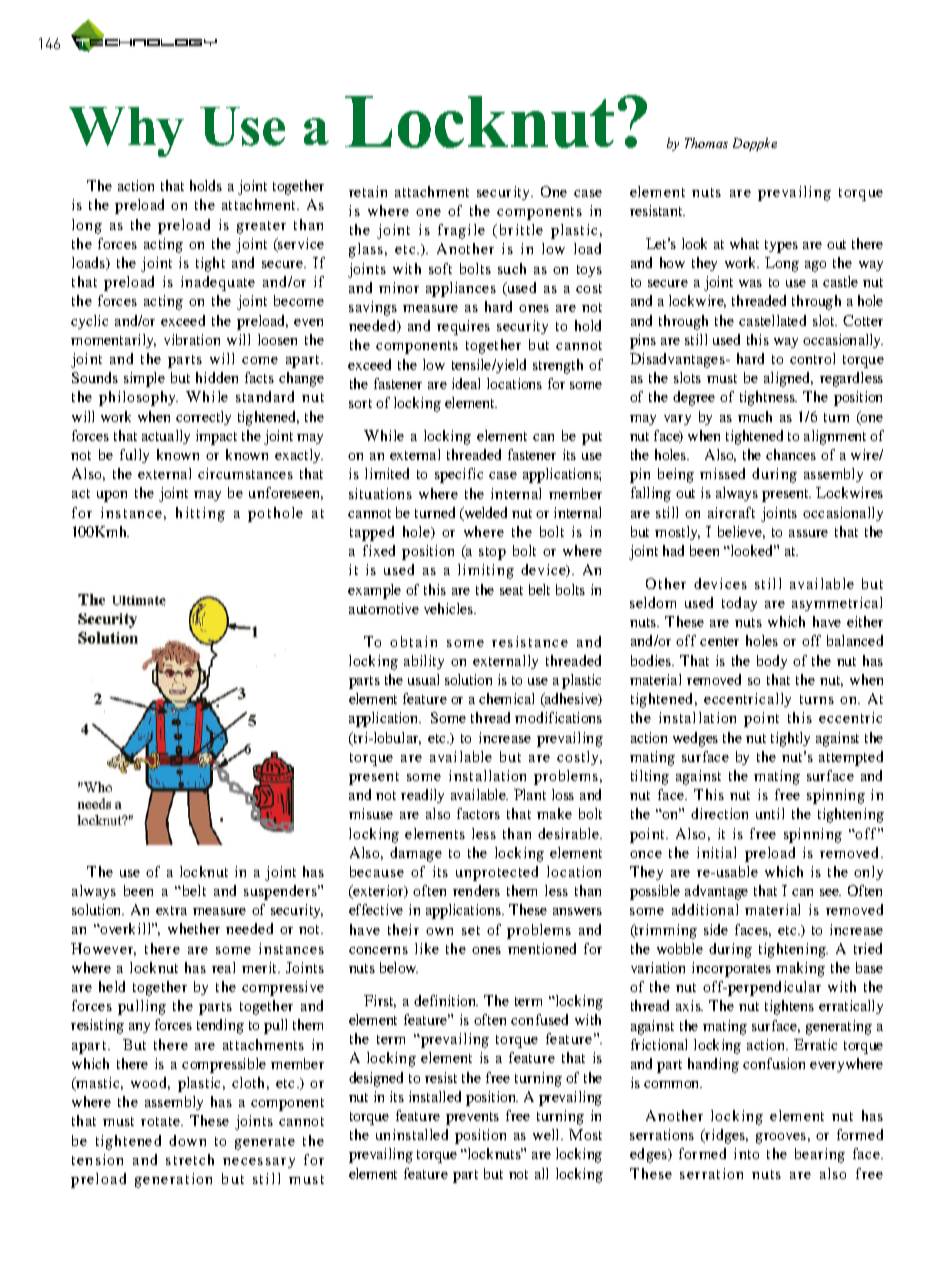  I want to click on making, so click(800, 969).
